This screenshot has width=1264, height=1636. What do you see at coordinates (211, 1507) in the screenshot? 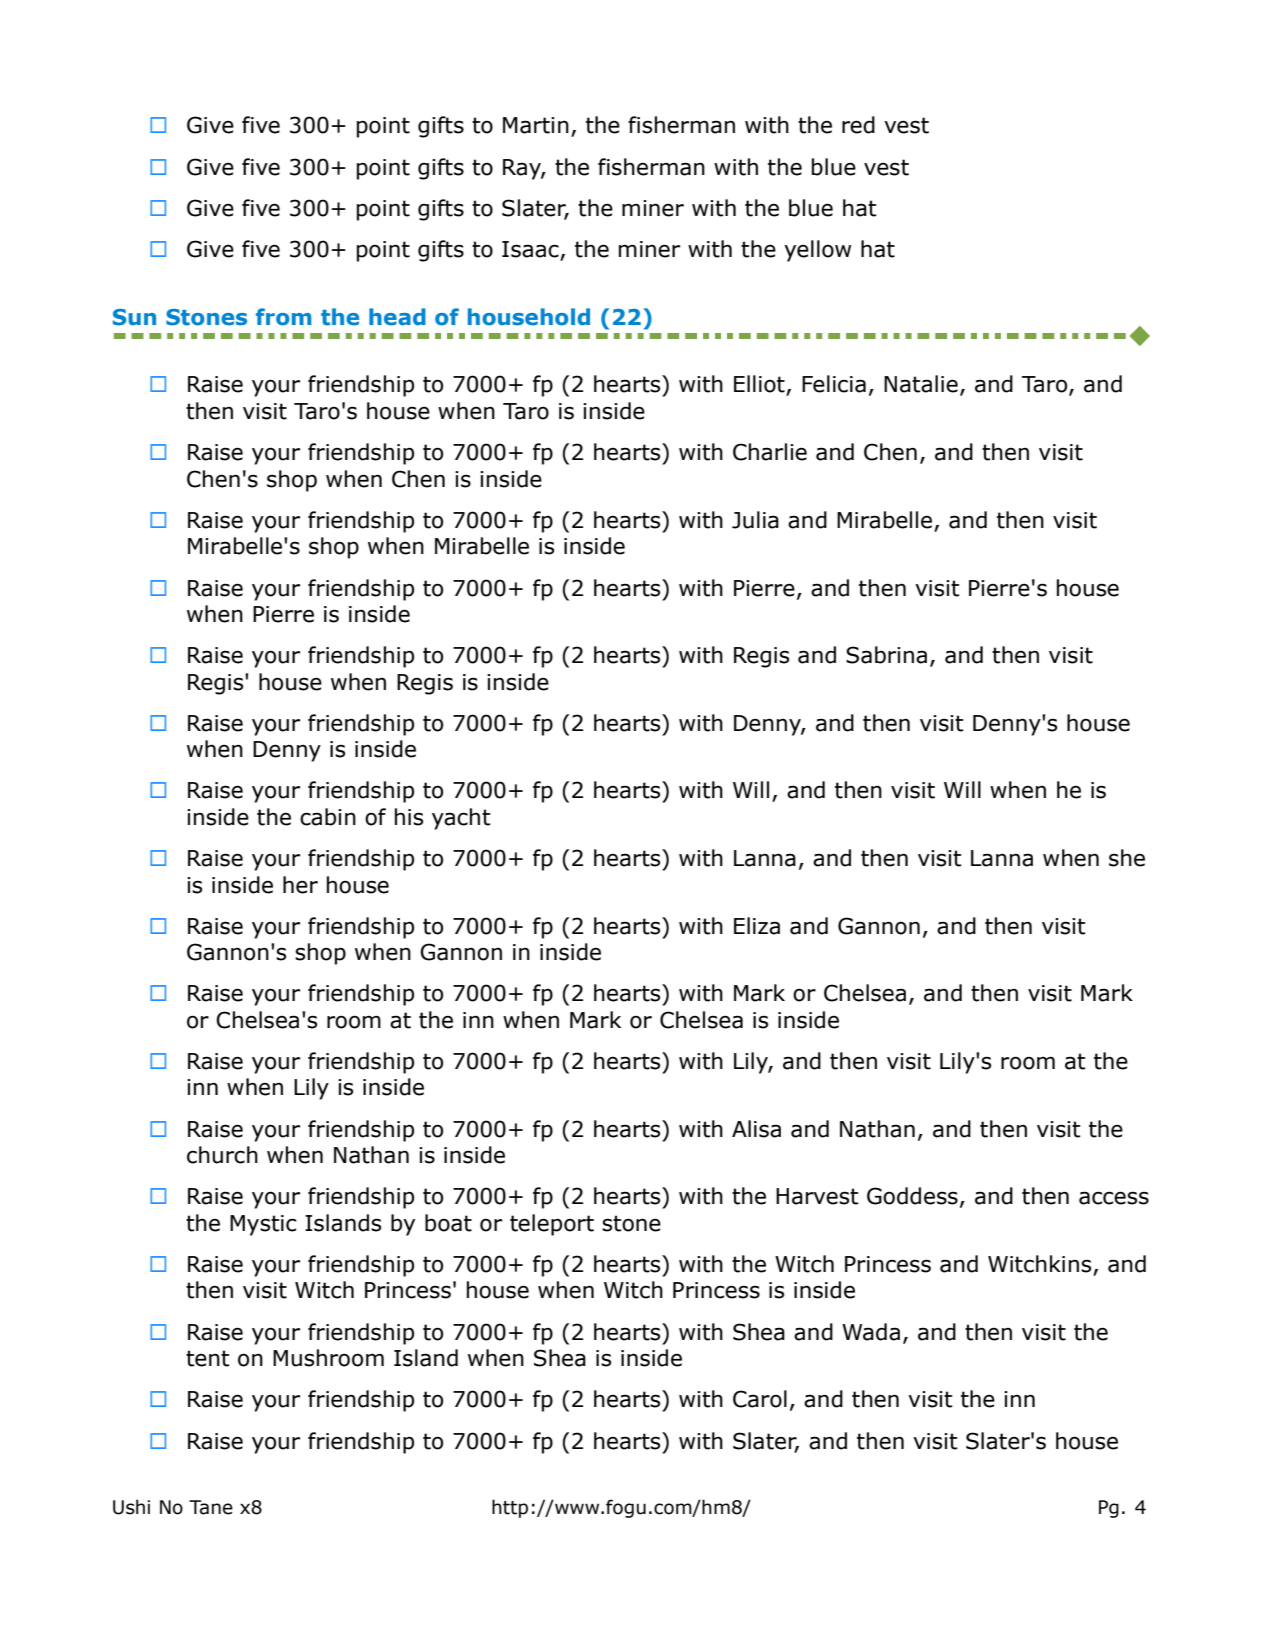
I see `Tane` at bounding box center [211, 1507].
